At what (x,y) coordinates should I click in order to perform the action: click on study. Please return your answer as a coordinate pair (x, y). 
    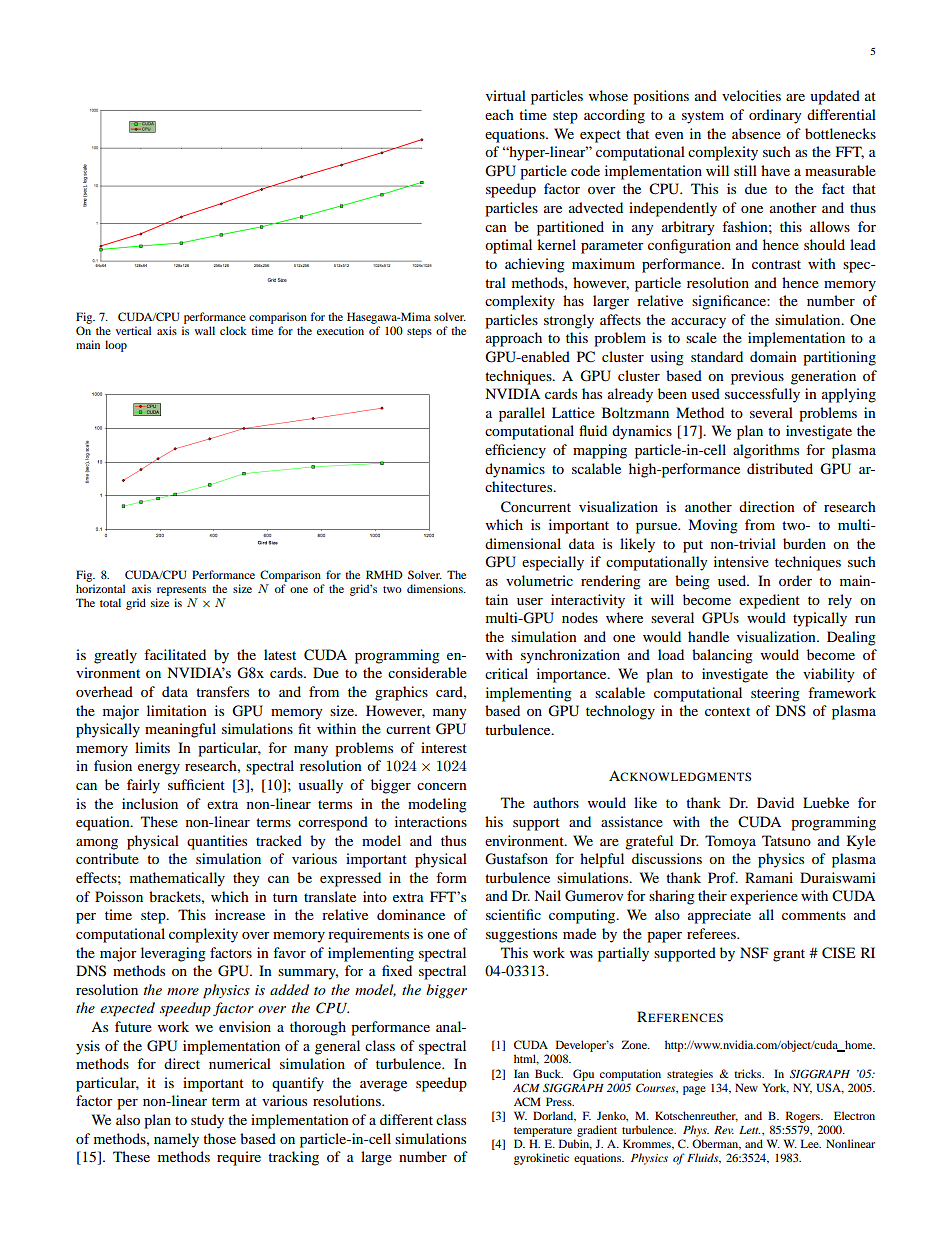
    Looking at the image, I should click on (207, 1121).
